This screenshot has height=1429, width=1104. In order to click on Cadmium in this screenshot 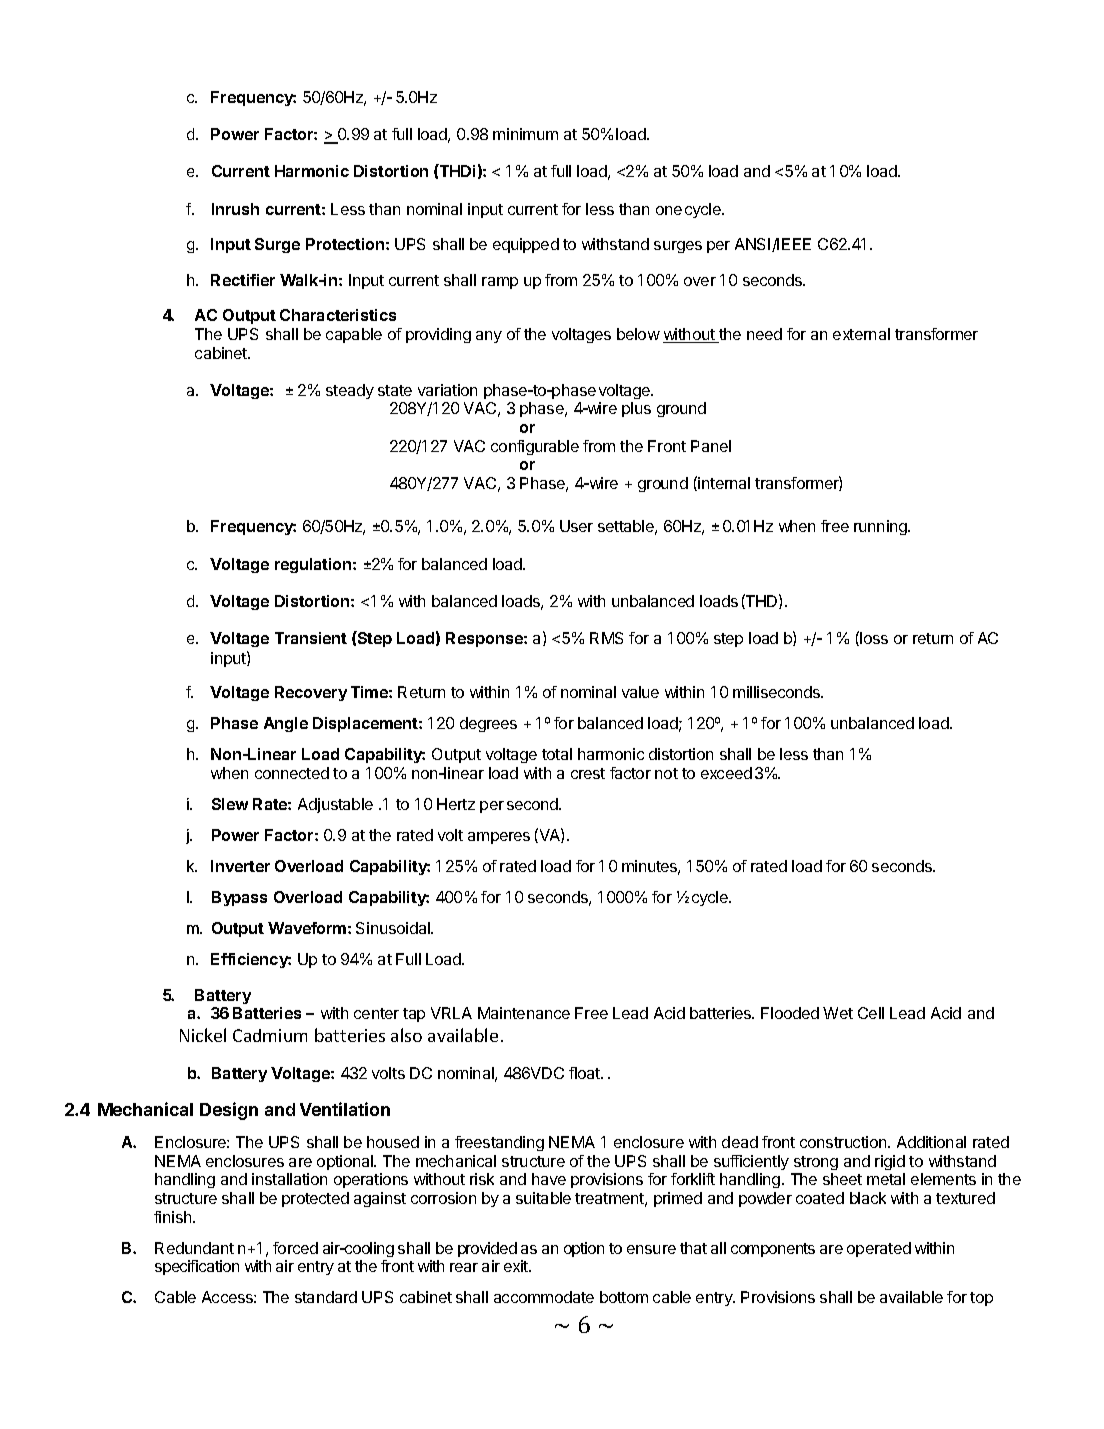, I will do `click(270, 1035)`.
